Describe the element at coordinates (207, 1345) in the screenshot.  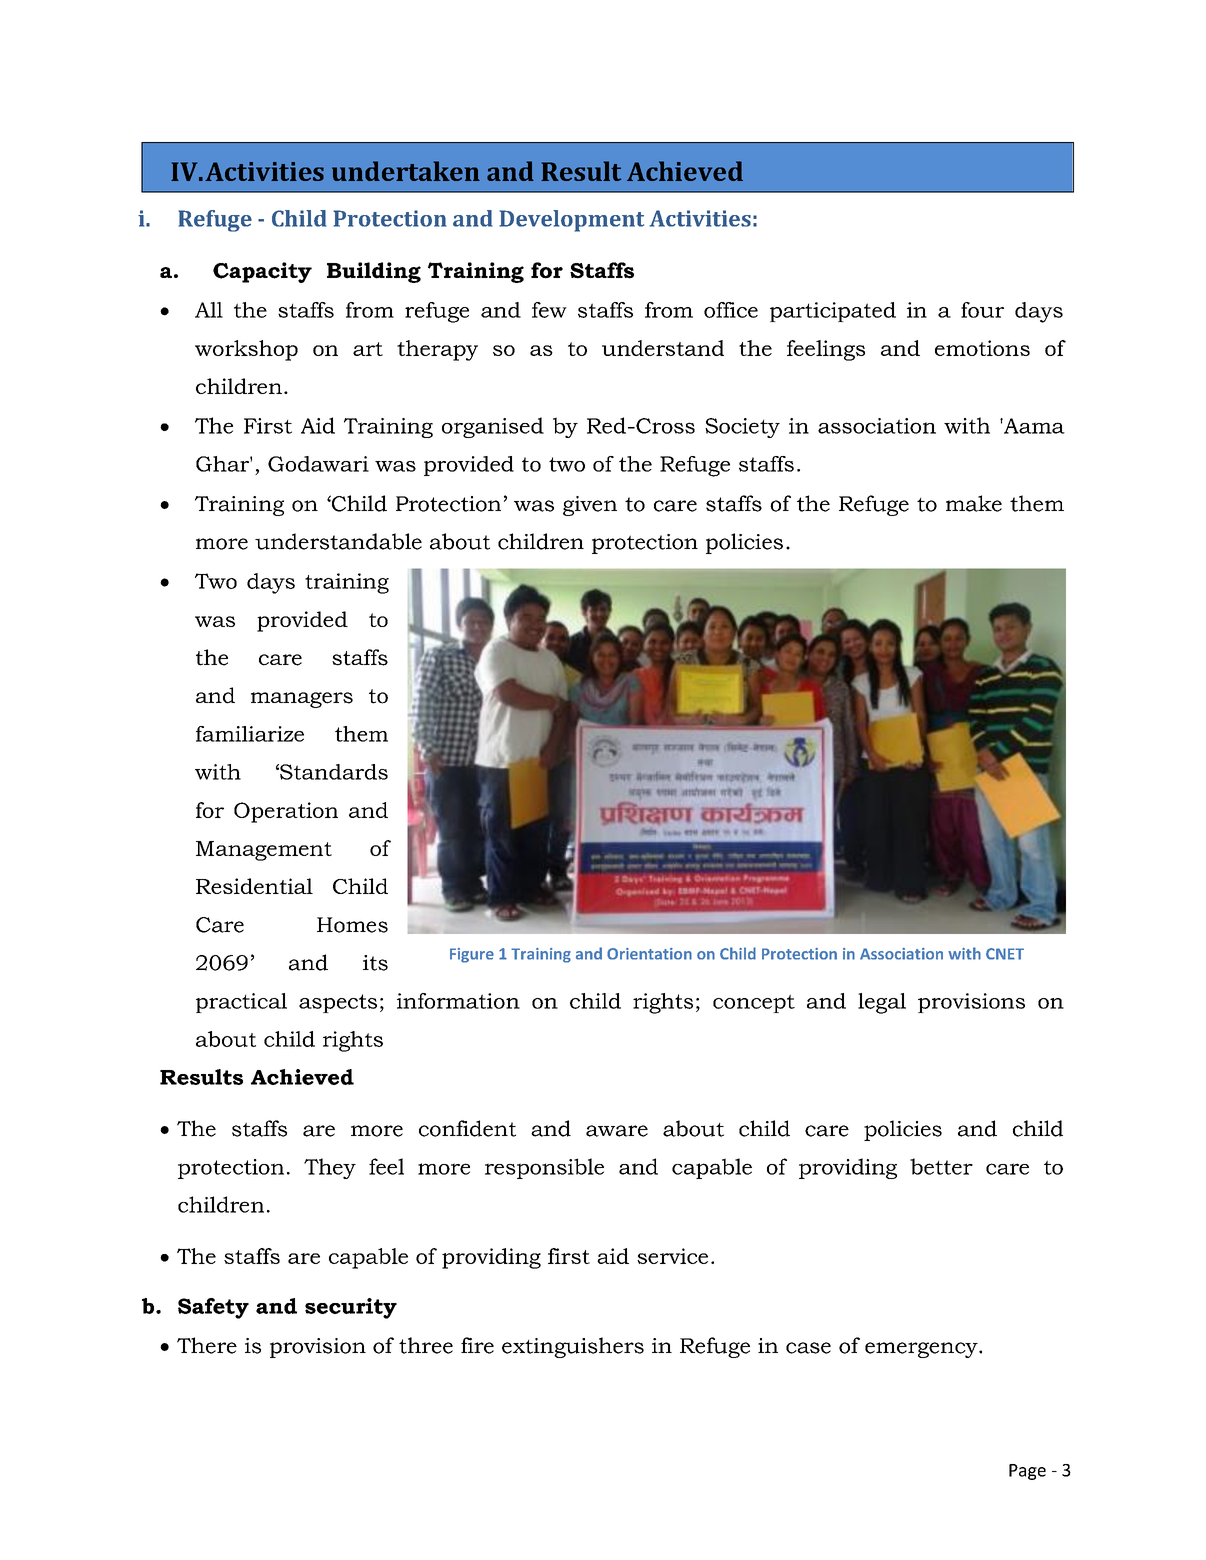
I see `There` at that location.
